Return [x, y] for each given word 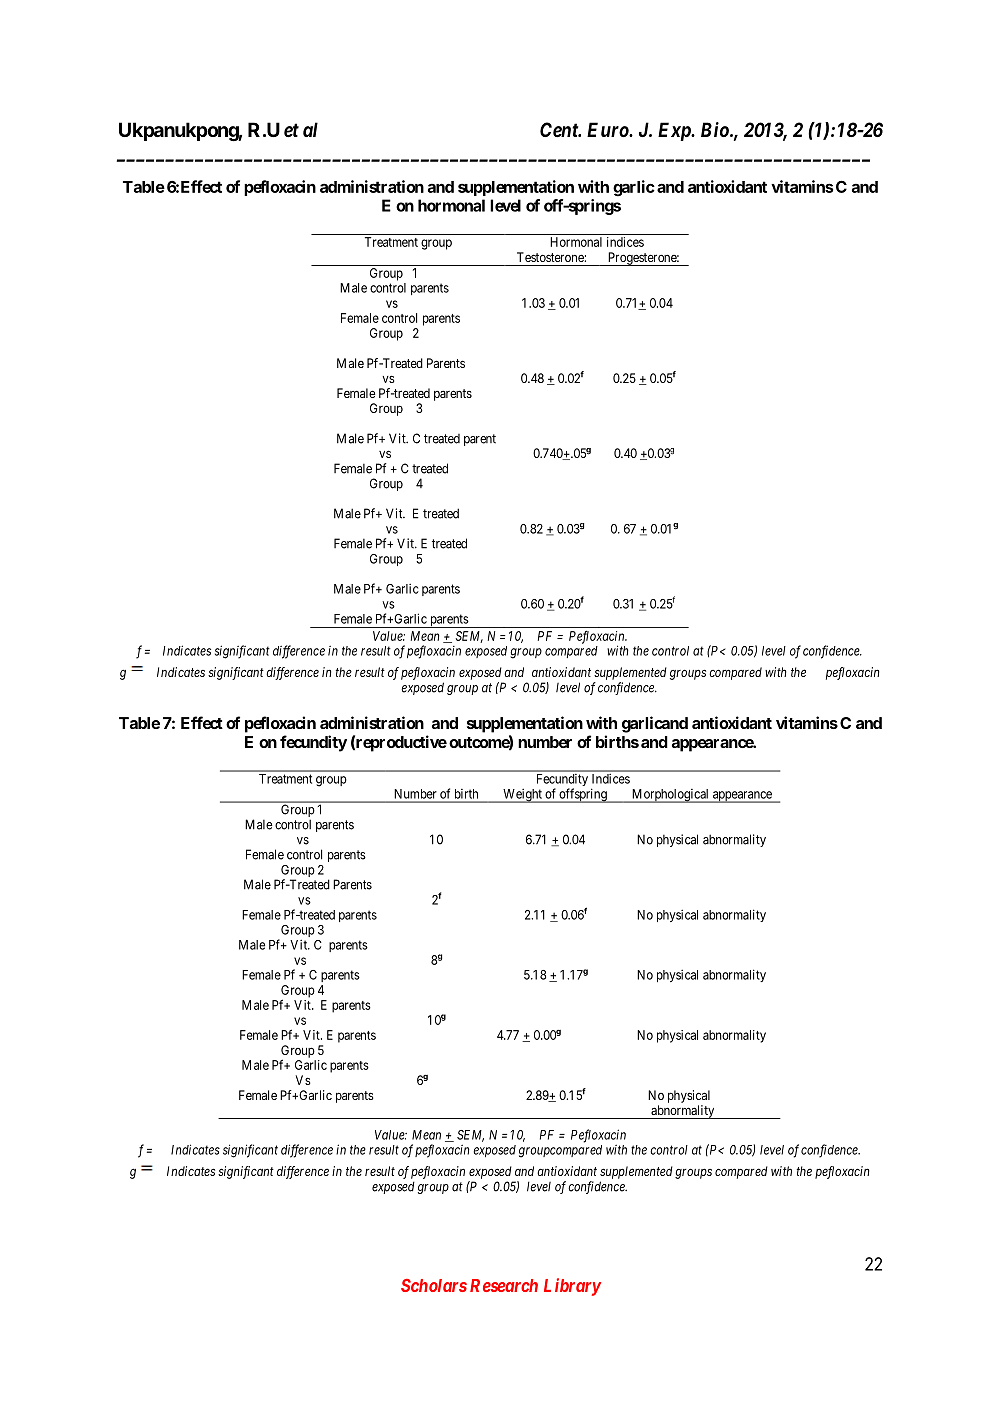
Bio [715, 129]
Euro [608, 129]
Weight [522, 795]
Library [572, 1287]
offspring [583, 795]
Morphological [670, 796]
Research [504, 1285]
